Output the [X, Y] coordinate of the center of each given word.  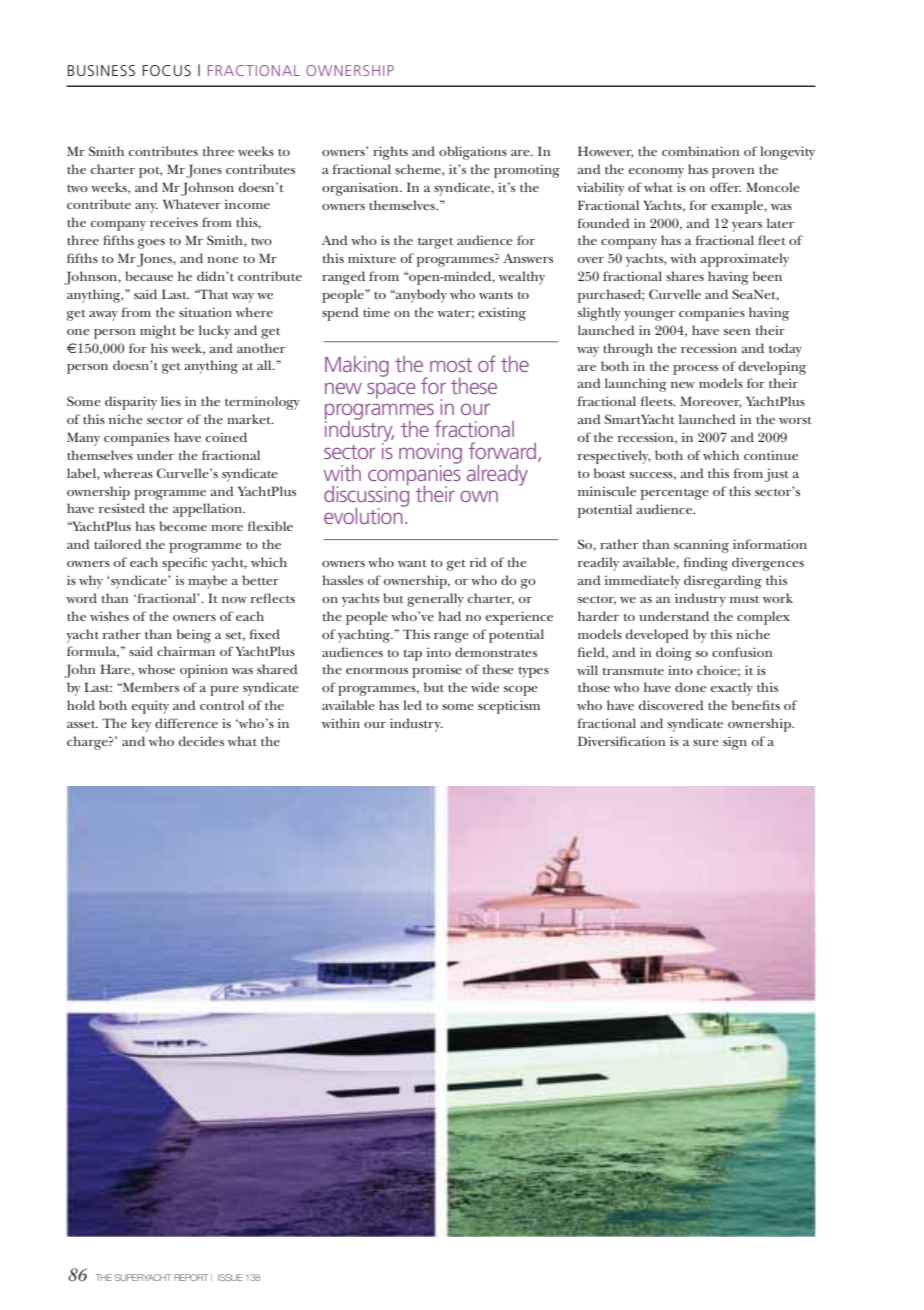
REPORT [191, 1277]
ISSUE [230, 1277]
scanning [701, 546]
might [158, 332]
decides [201, 741]
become [183, 526]
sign [735, 743]
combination [700, 151]
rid [478, 562]
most [451, 365]
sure [706, 743]
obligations [473, 153]
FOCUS [166, 70]
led [412, 705]
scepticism [509, 707]
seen [737, 332]
